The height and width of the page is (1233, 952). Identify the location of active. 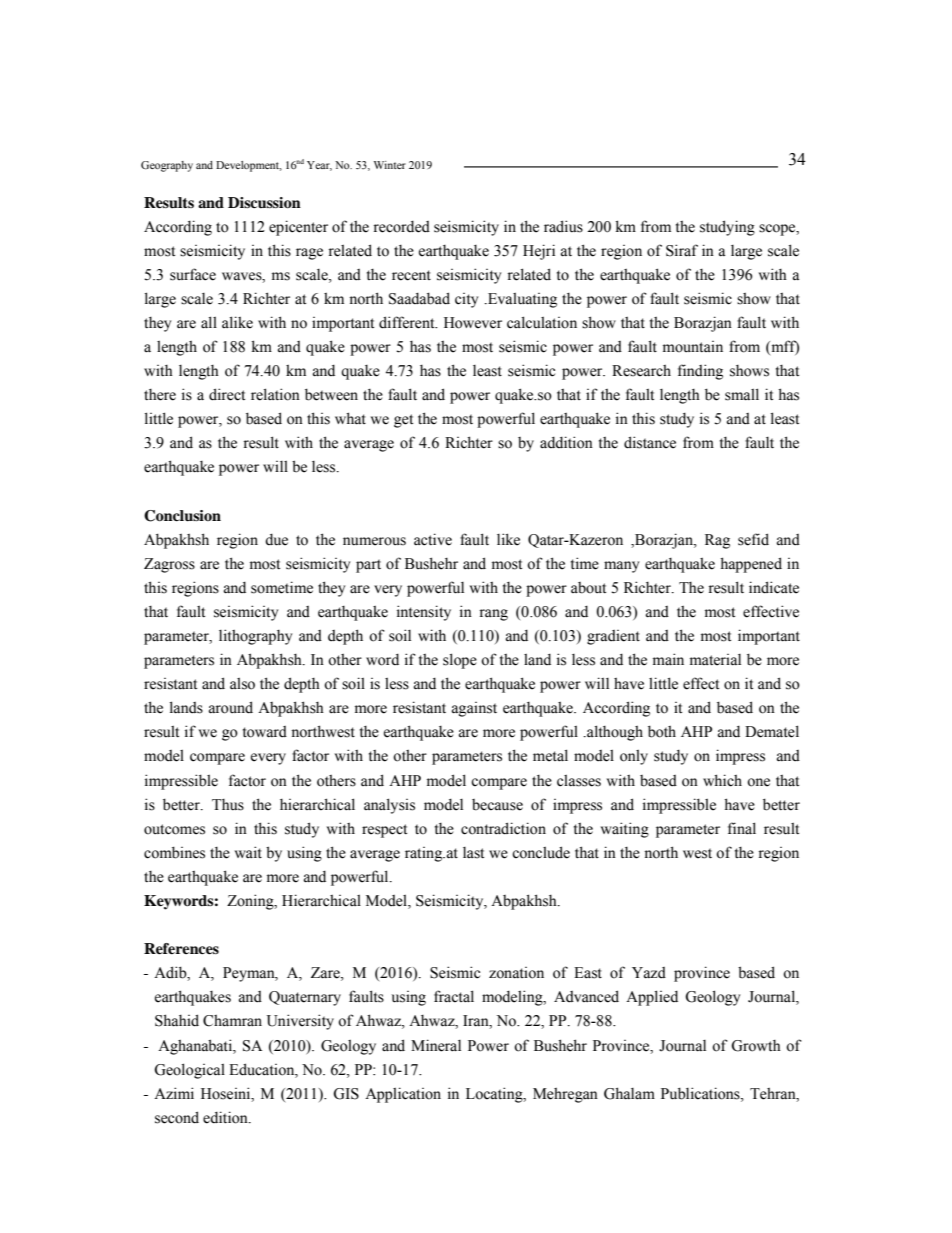
(433, 539).
